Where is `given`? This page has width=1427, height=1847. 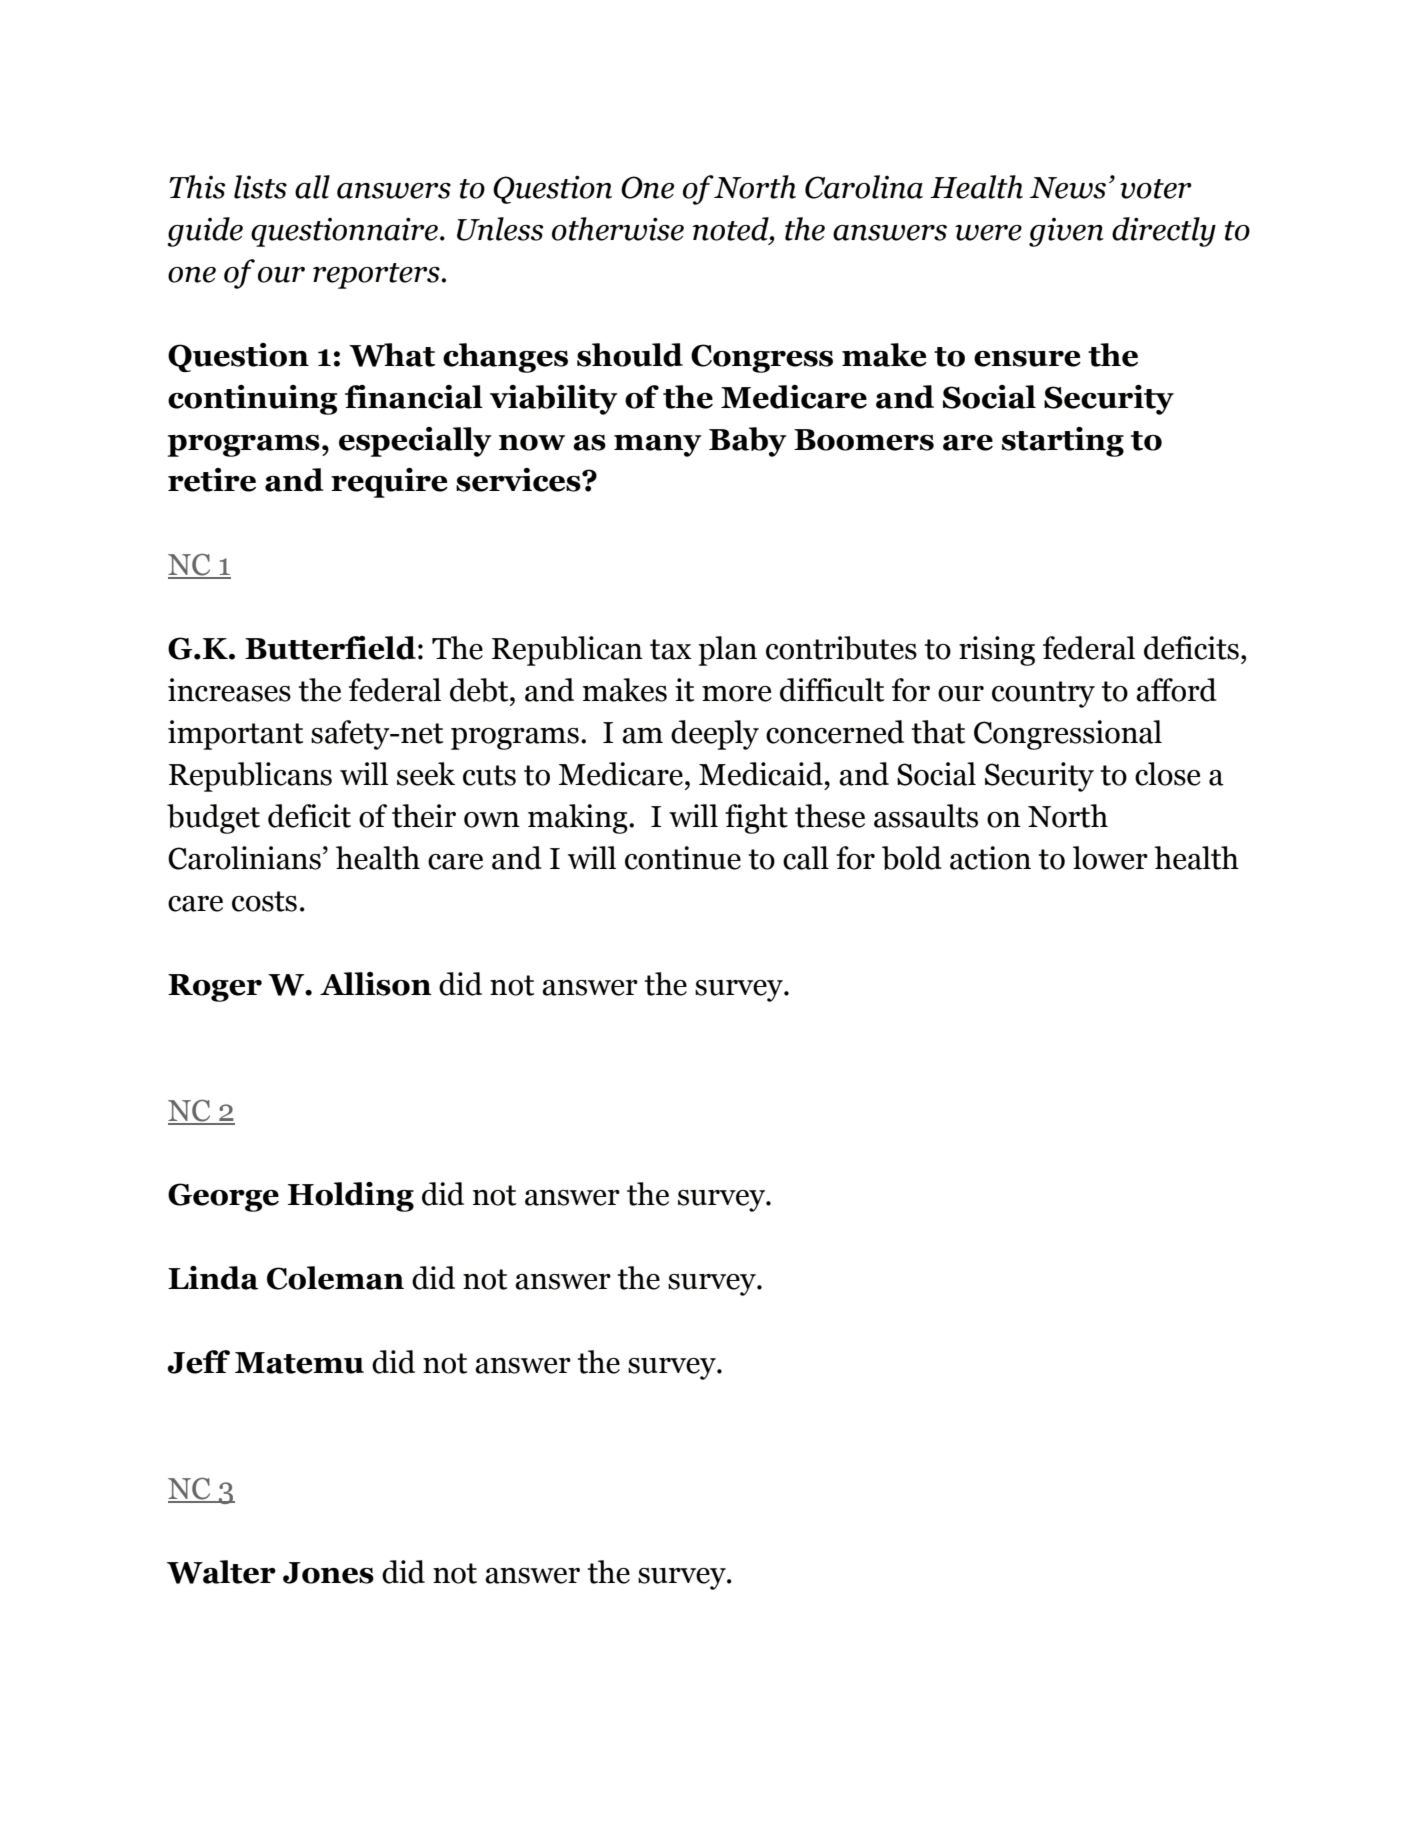 given is located at coordinates (1066, 232).
